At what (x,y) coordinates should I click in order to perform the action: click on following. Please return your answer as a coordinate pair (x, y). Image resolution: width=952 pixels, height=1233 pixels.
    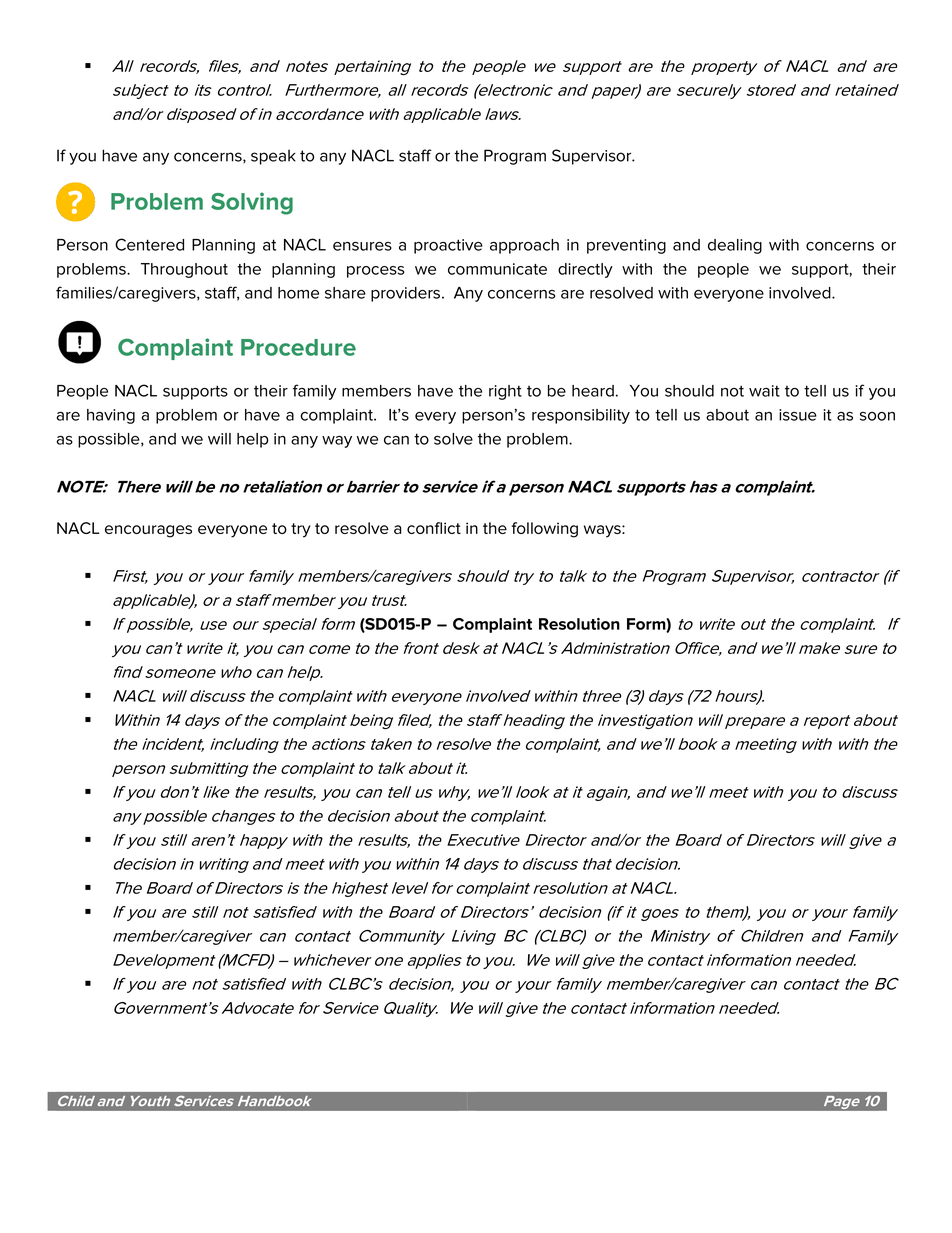
    Looking at the image, I should click on (545, 530).
